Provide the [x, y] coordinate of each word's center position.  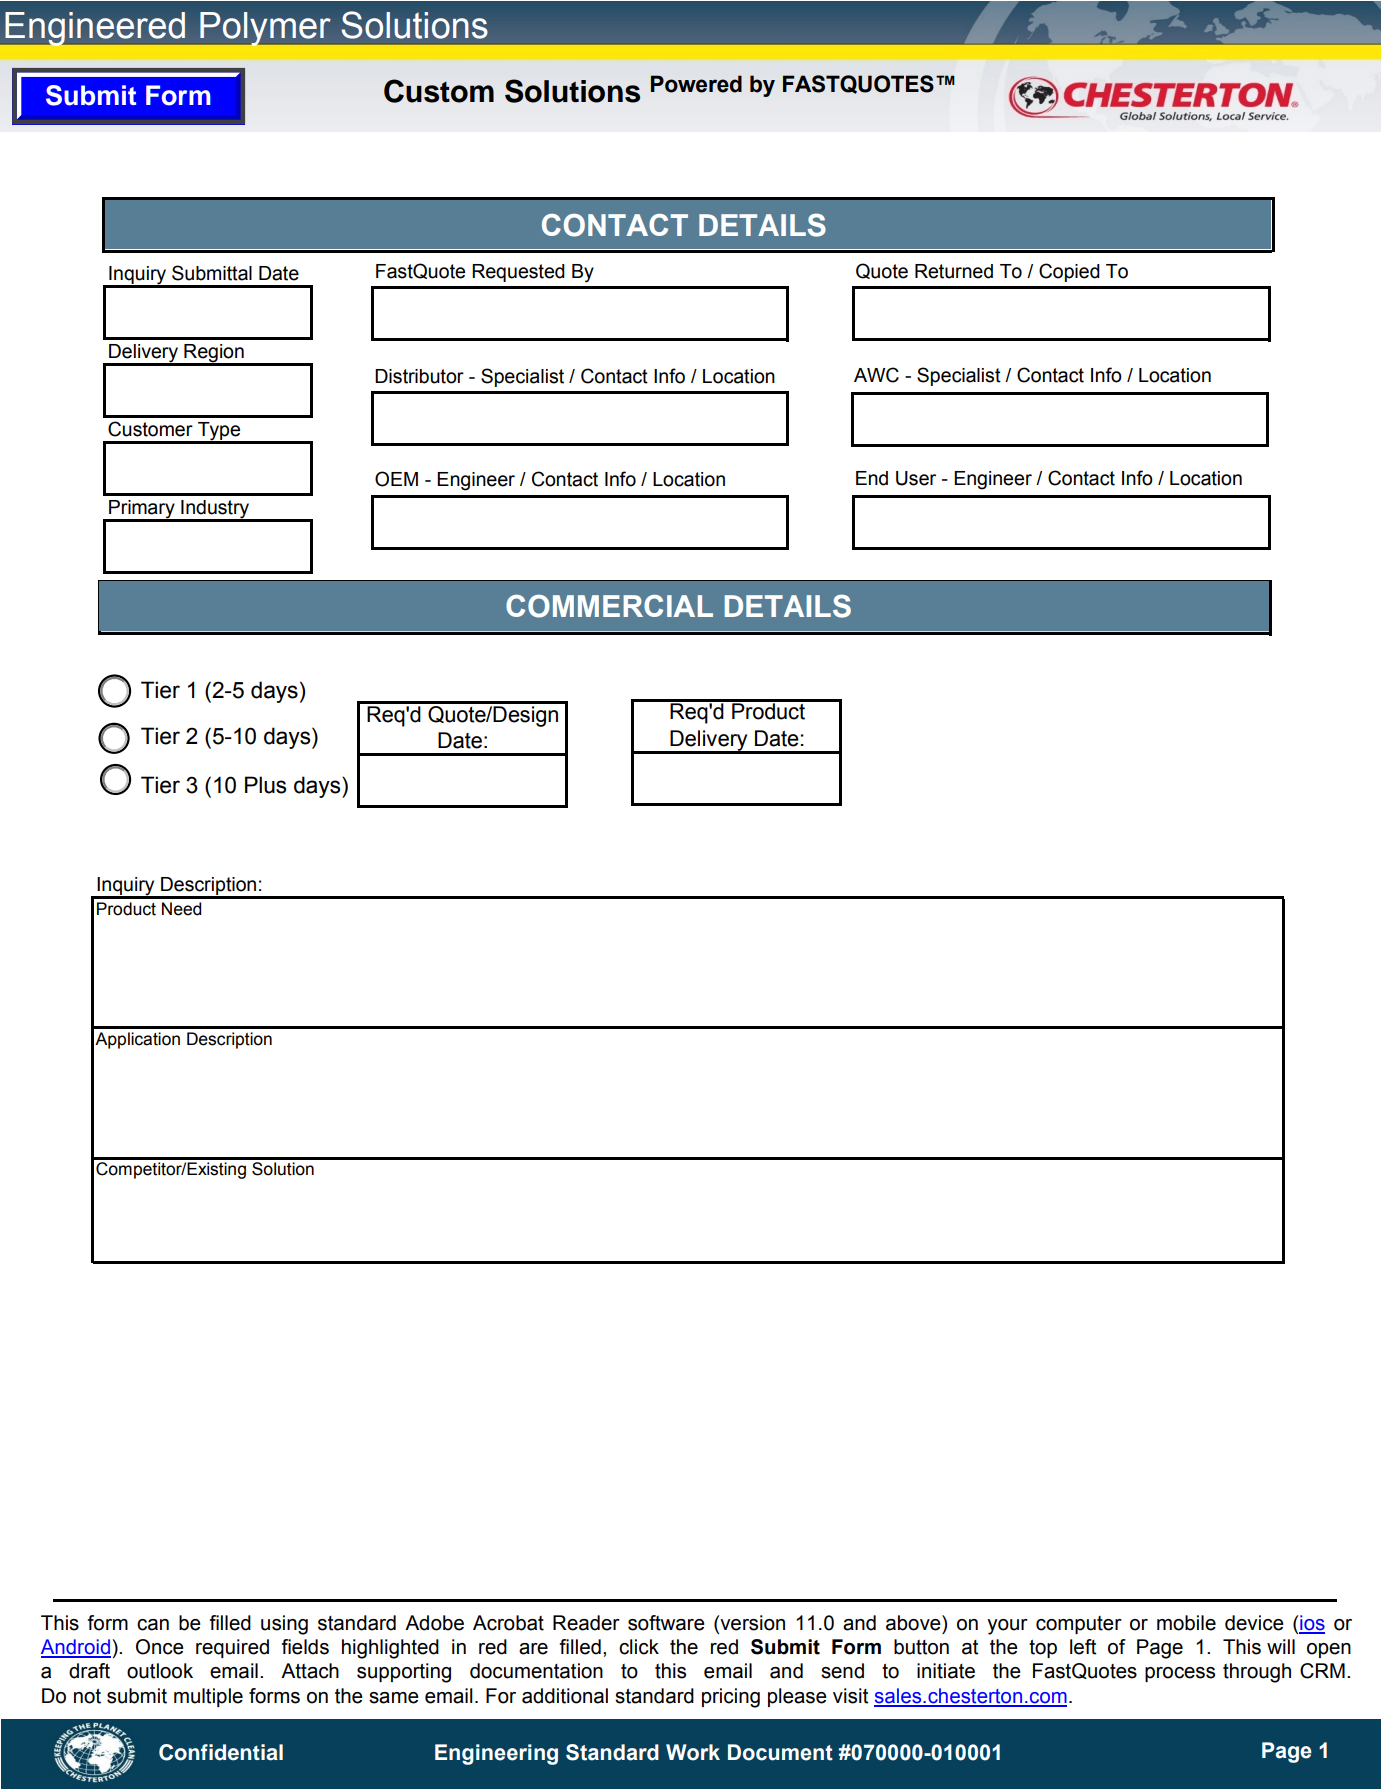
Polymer [265, 29]
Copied [1069, 272]
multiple [208, 1697]
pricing [731, 1698]
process [1180, 1674]
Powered [696, 84]
